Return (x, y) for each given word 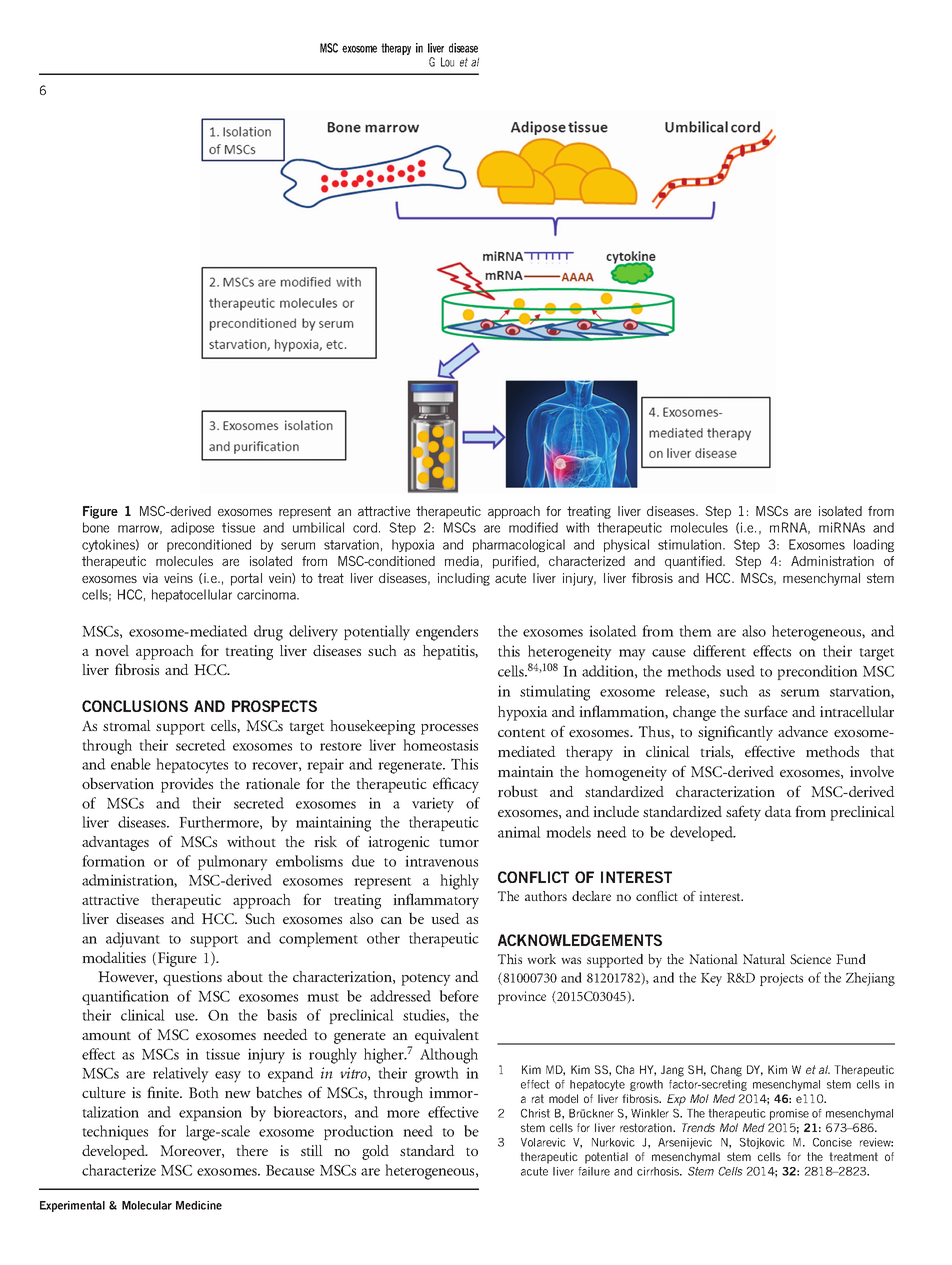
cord (366, 527)
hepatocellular (192, 595)
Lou (447, 62)
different (719, 651)
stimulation (689, 544)
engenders (447, 633)
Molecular (147, 1205)
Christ (535, 1113)
